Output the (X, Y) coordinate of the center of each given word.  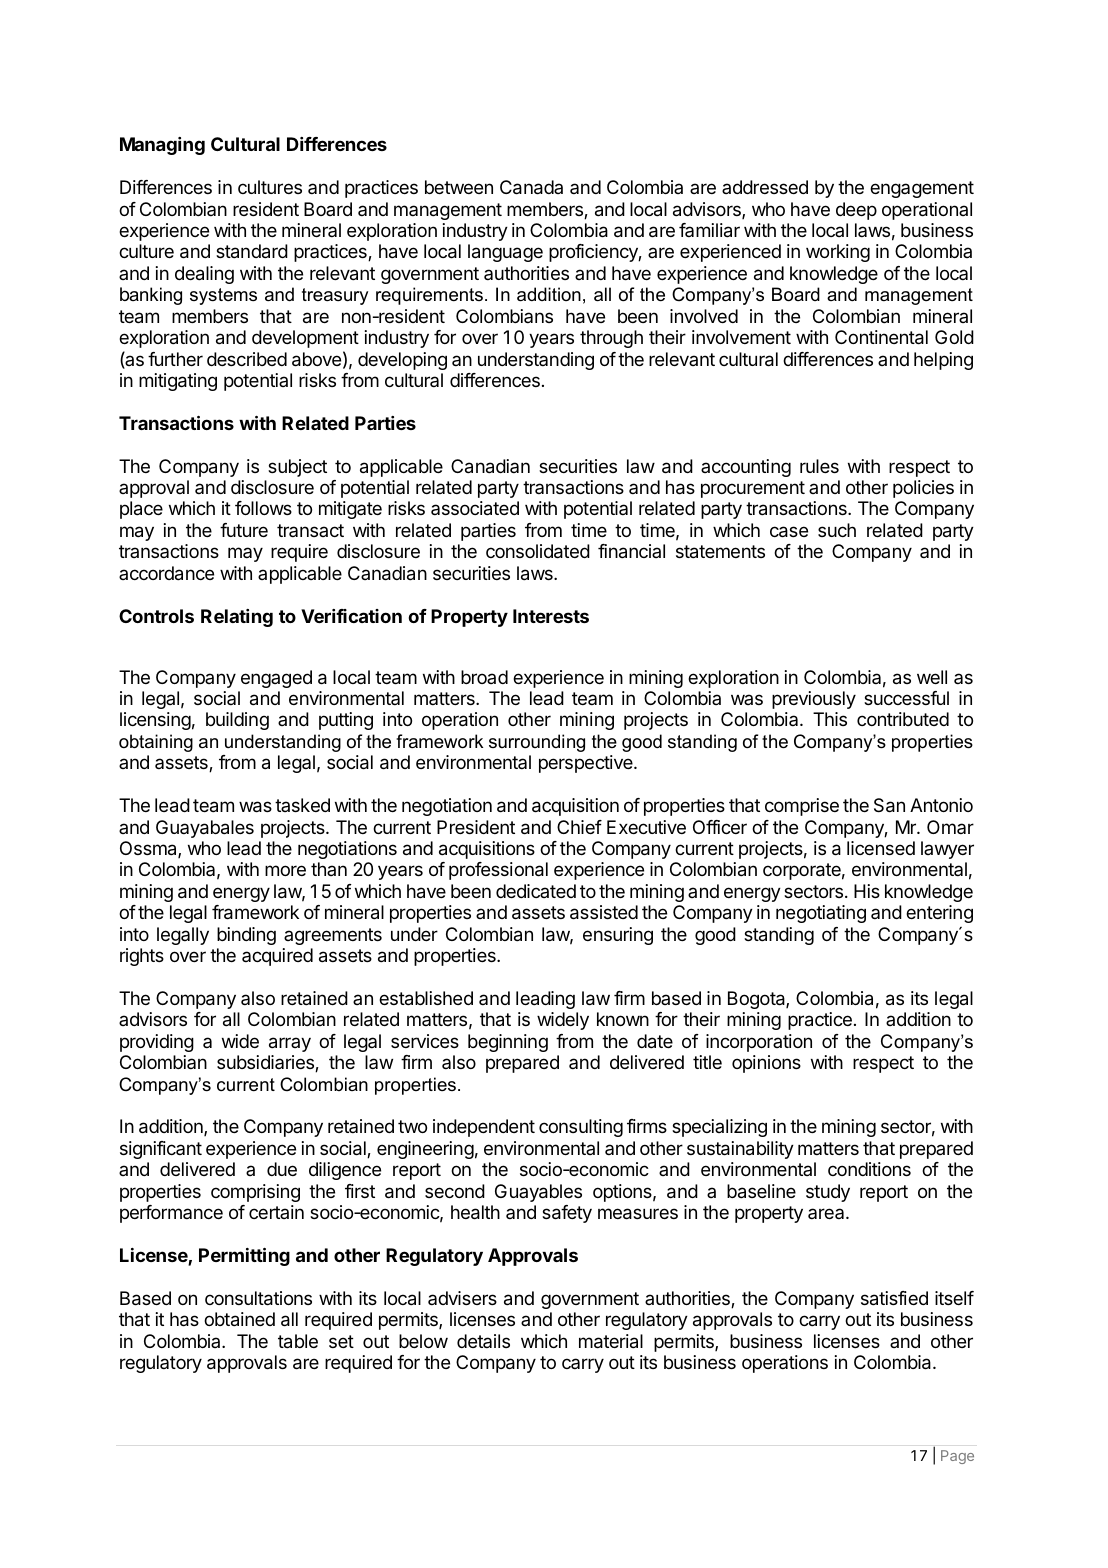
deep (856, 211)
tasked (302, 805)
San (889, 805)
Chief (579, 827)
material (611, 1341)
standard (252, 251)
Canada (531, 187)
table (298, 1341)
